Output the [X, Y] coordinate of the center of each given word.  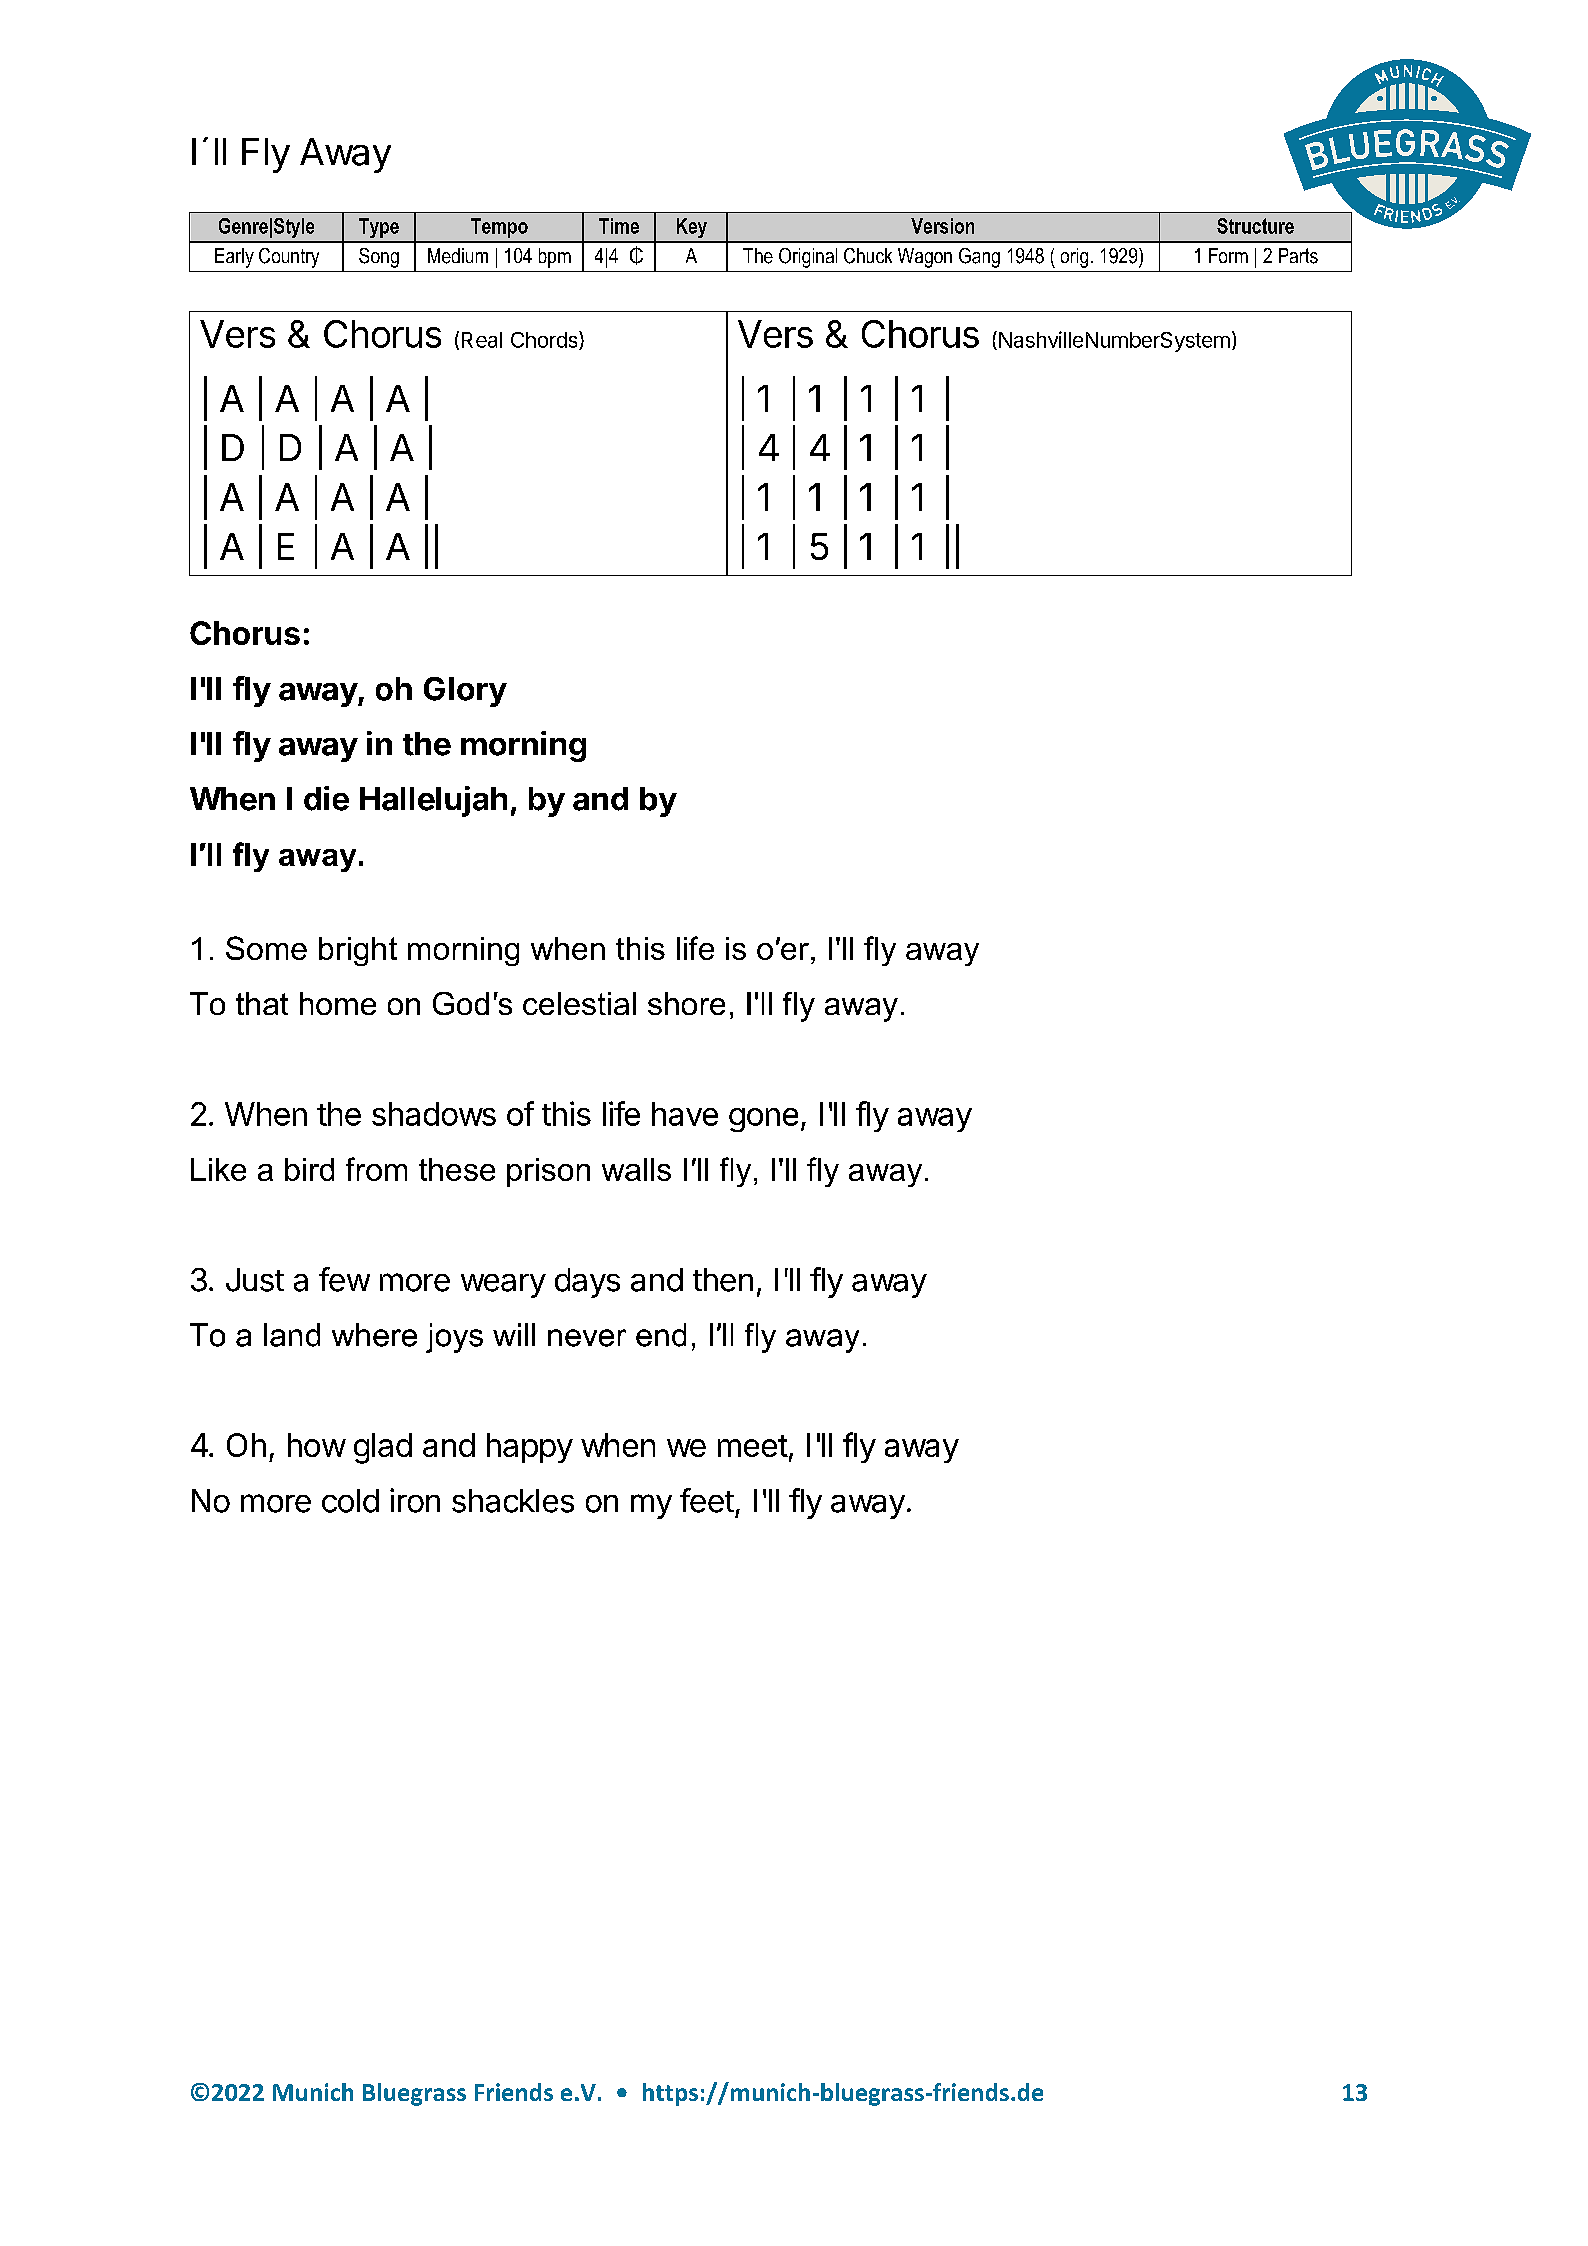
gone [763, 1120]
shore [686, 1003]
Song [379, 258]
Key [692, 228]
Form [1228, 255]
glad [383, 1448]
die [326, 798]
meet [753, 1446]
